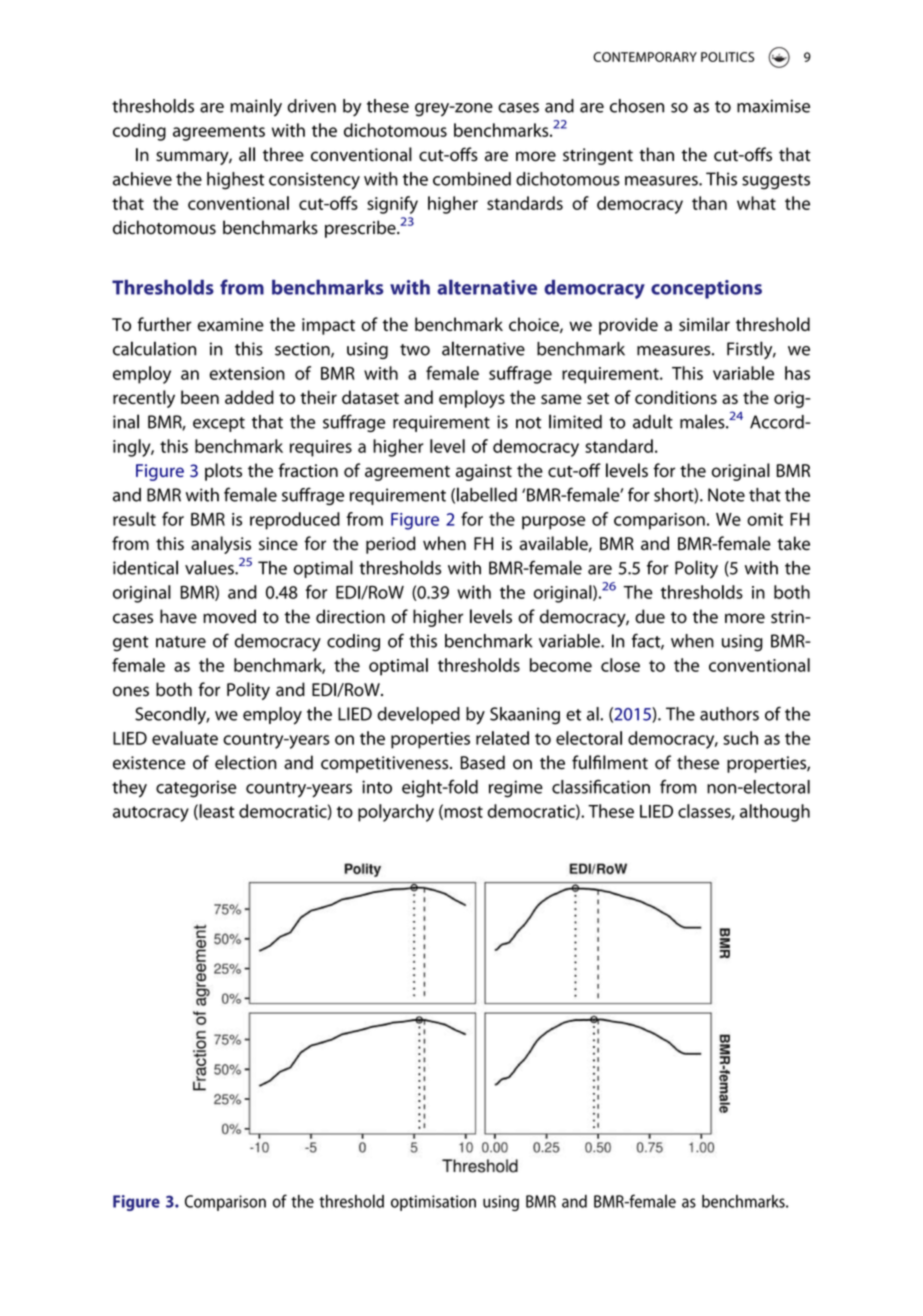 The image size is (923, 1316). I want to click on although, so click(775, 813).
